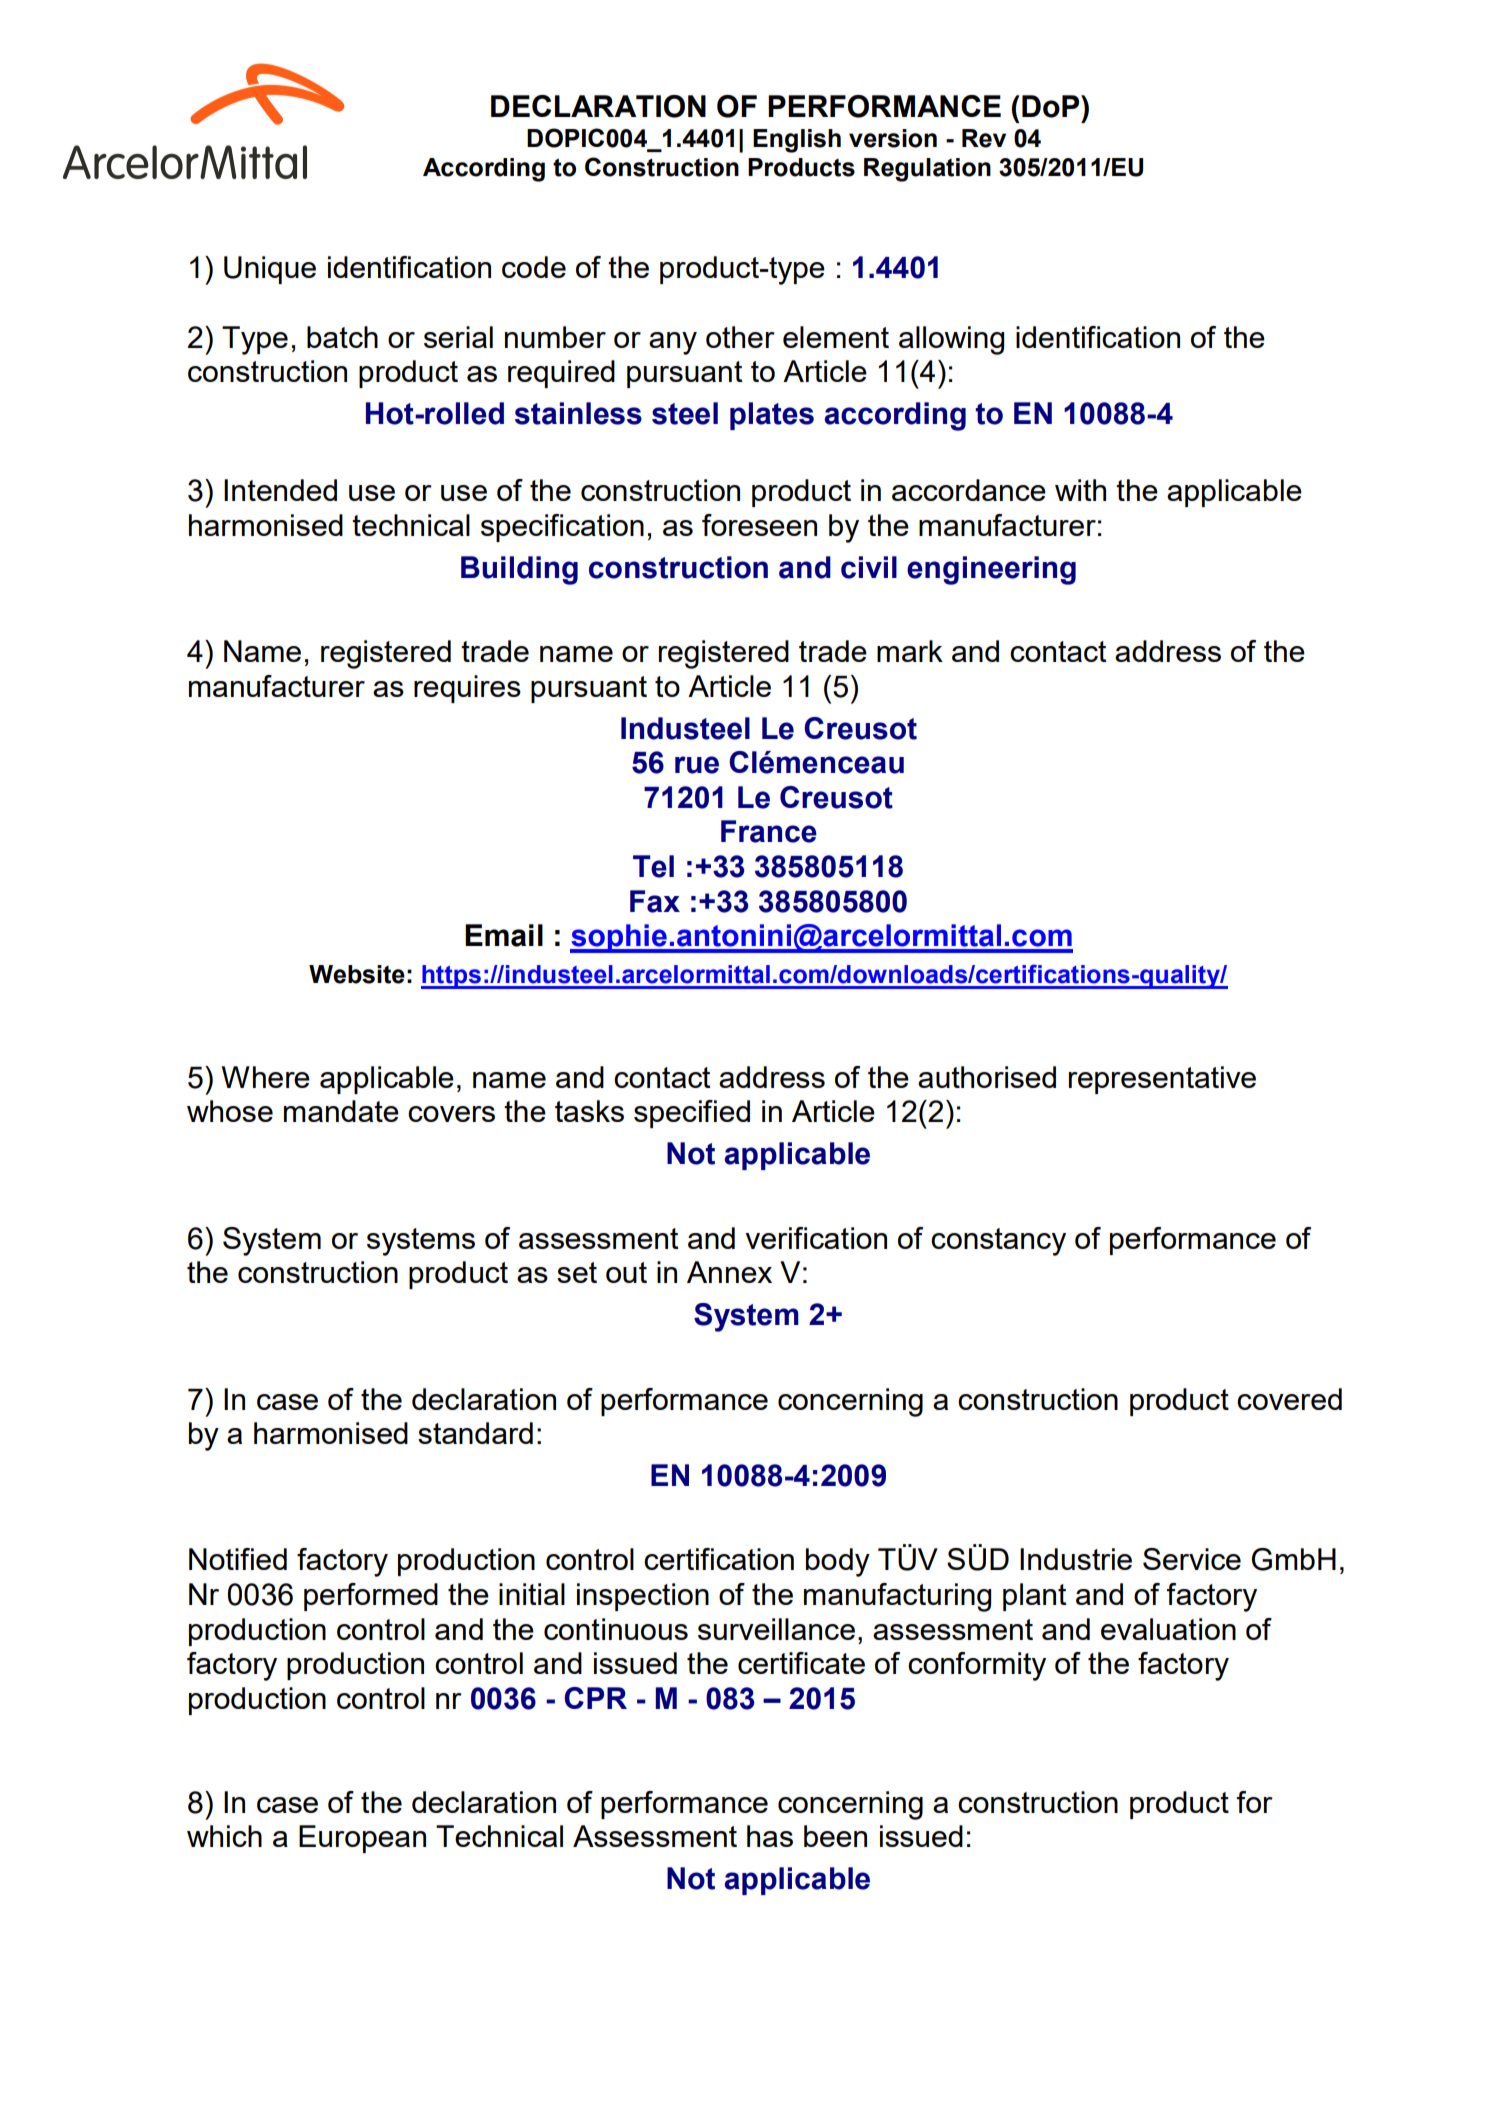 Image resolution: width=1492 pixels, height=2110 pixels. Describe the element at coordinates (729, 1272) in the page. I see `Annex` at that location.
